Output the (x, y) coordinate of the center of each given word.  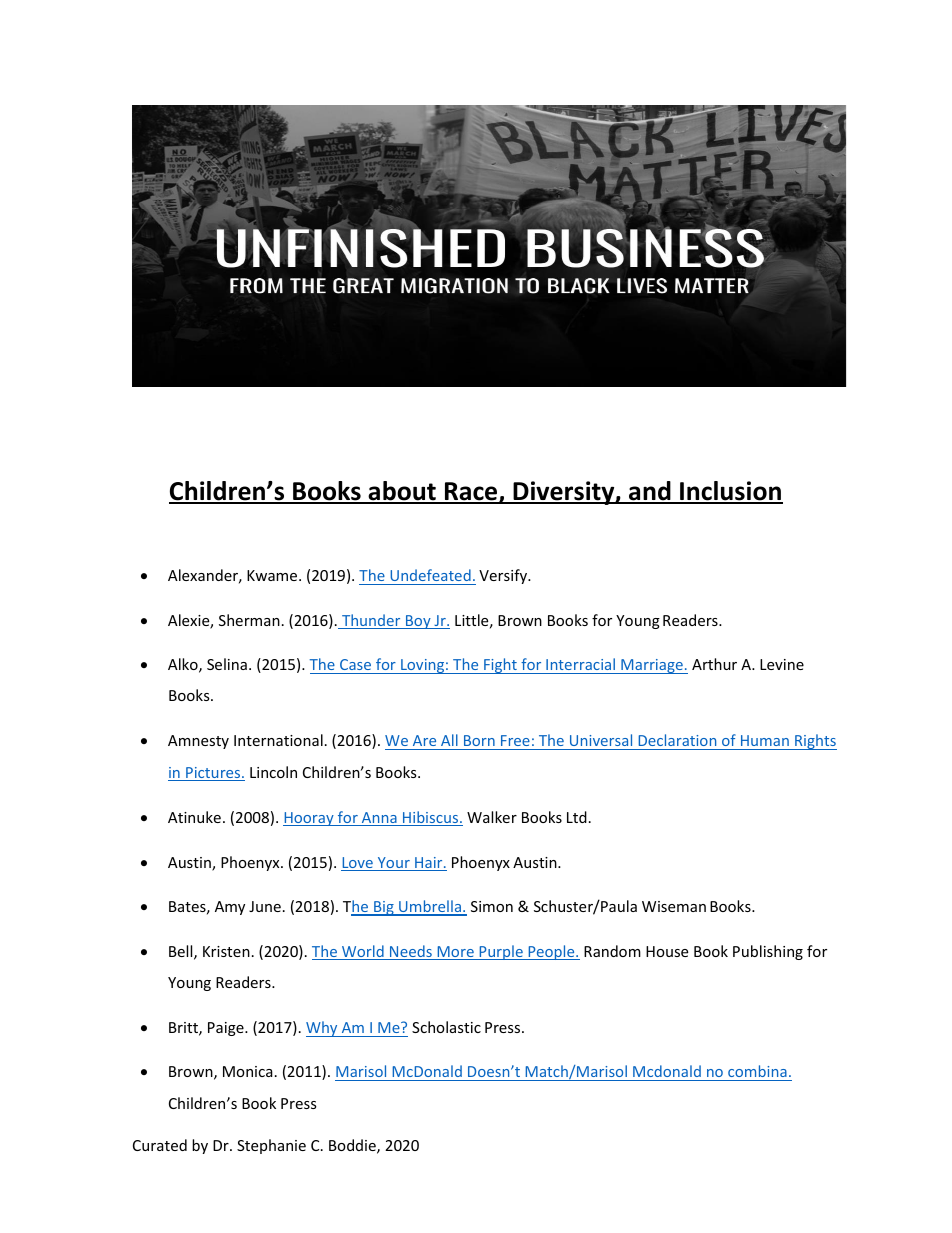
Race (471, 492)
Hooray (309, 819)
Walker (492, 817)
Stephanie (271, 1146)
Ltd (577, 817)
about (402, 492)
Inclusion (730, 492)
